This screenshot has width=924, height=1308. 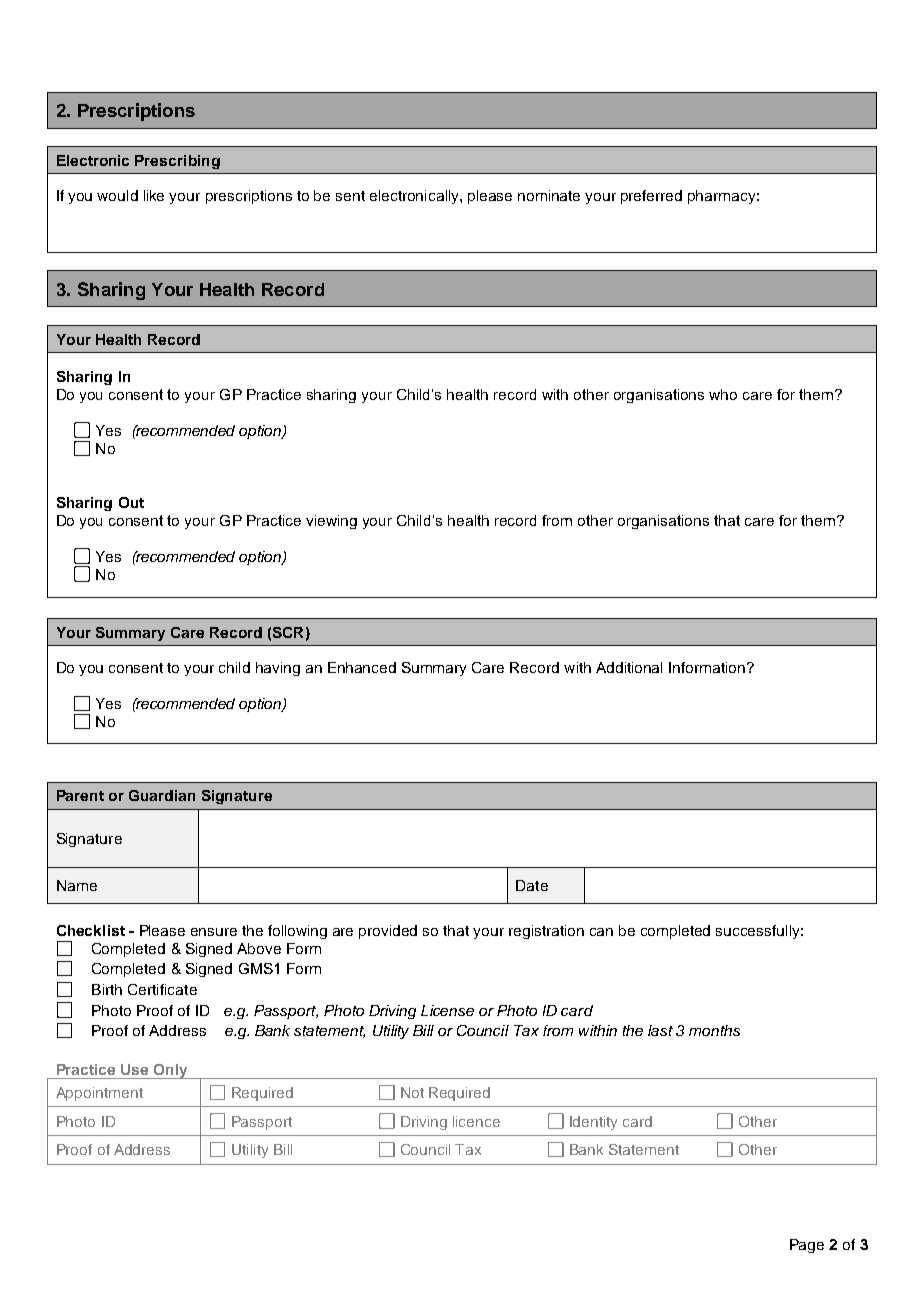 What do you see at coordinates (331, 522) in the screenshot?
I see `viewing` at bounding box center [331, 522].
